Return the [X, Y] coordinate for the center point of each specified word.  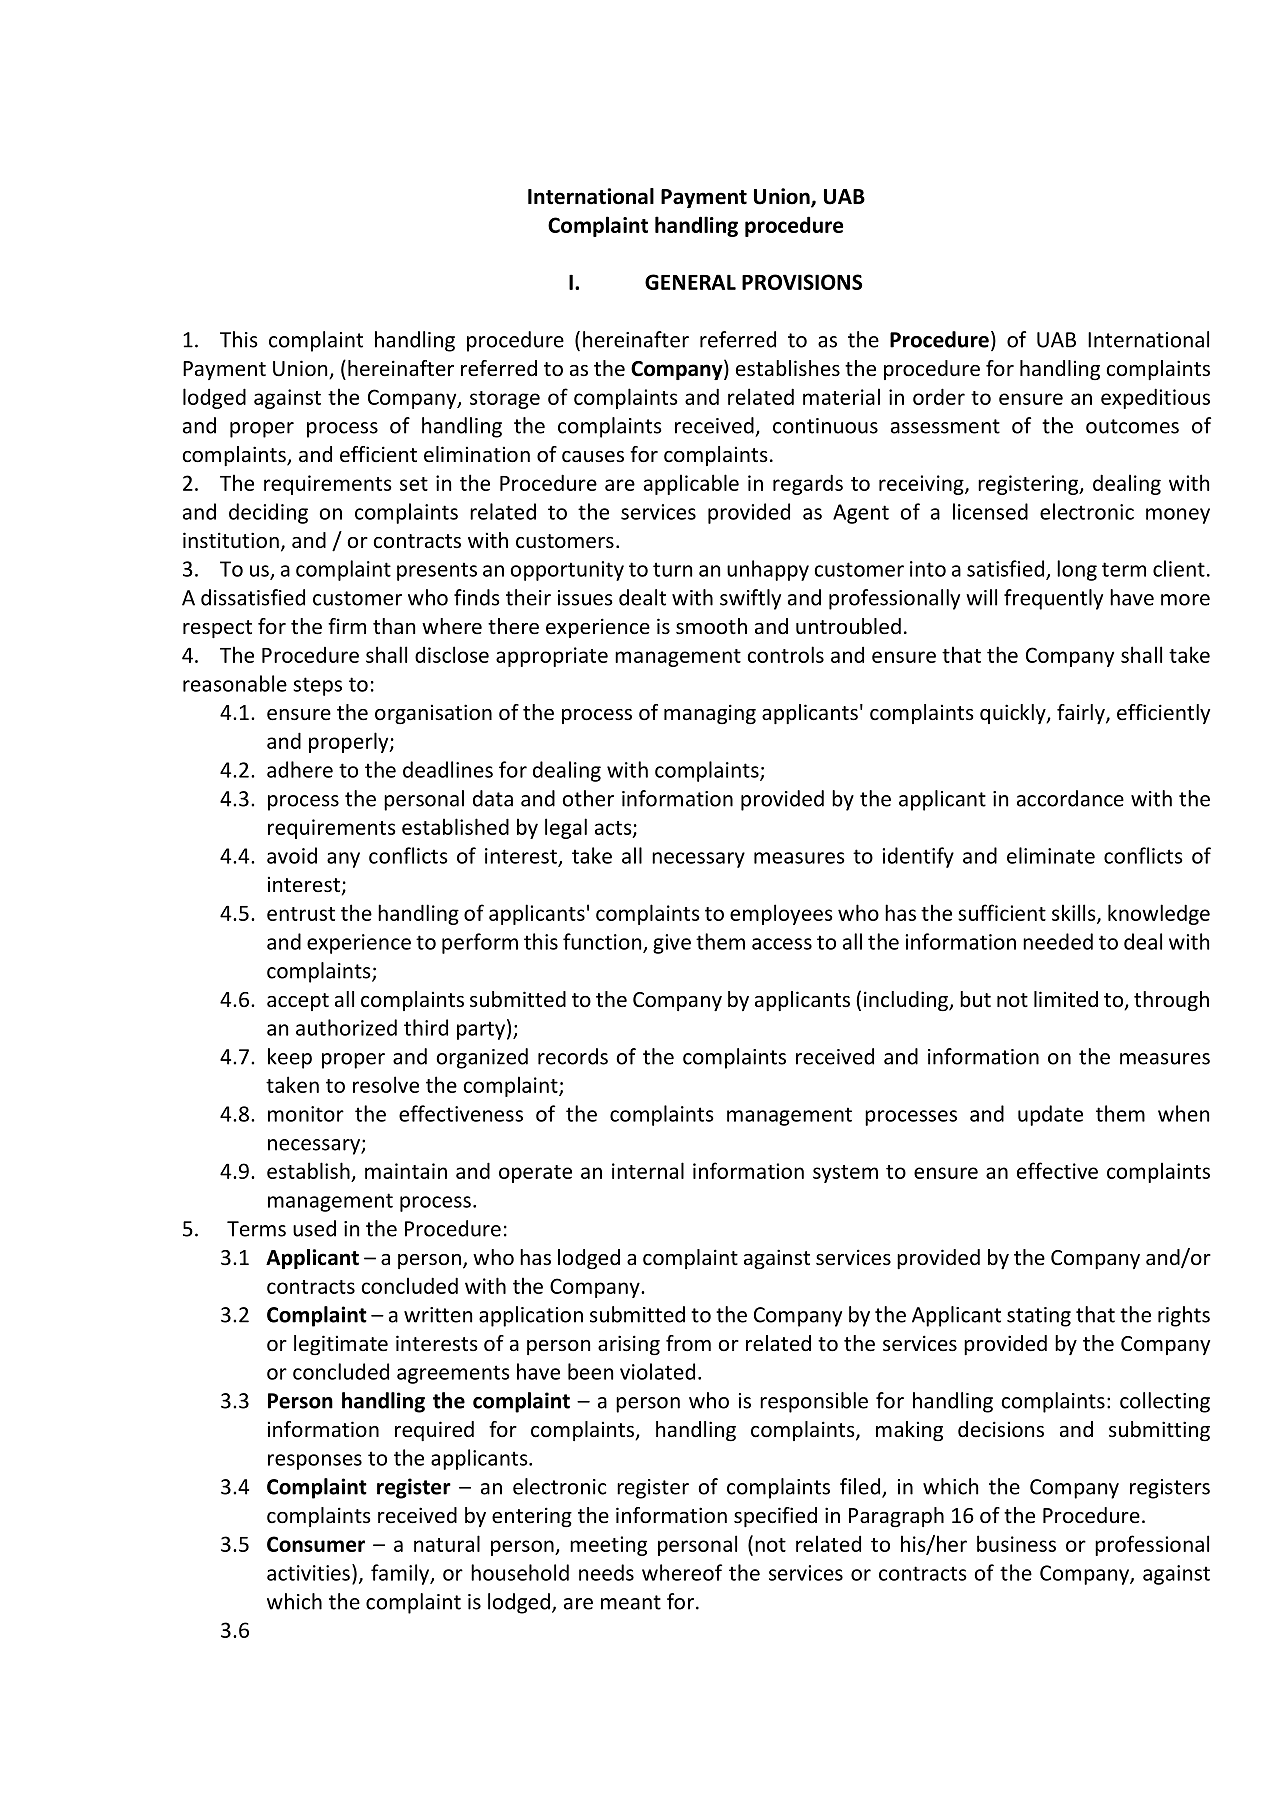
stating [1039, 1317]
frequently [1053, 599]
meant [631, 1602]
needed [1058, 941]
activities [308, 1573]
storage [505, 400]
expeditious [1155, 398]
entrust [301, 914]
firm [347, 626]
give [672, 944]
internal [648, 1170]
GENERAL [690, 282]
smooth [711, 626]
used [314, 1228]
